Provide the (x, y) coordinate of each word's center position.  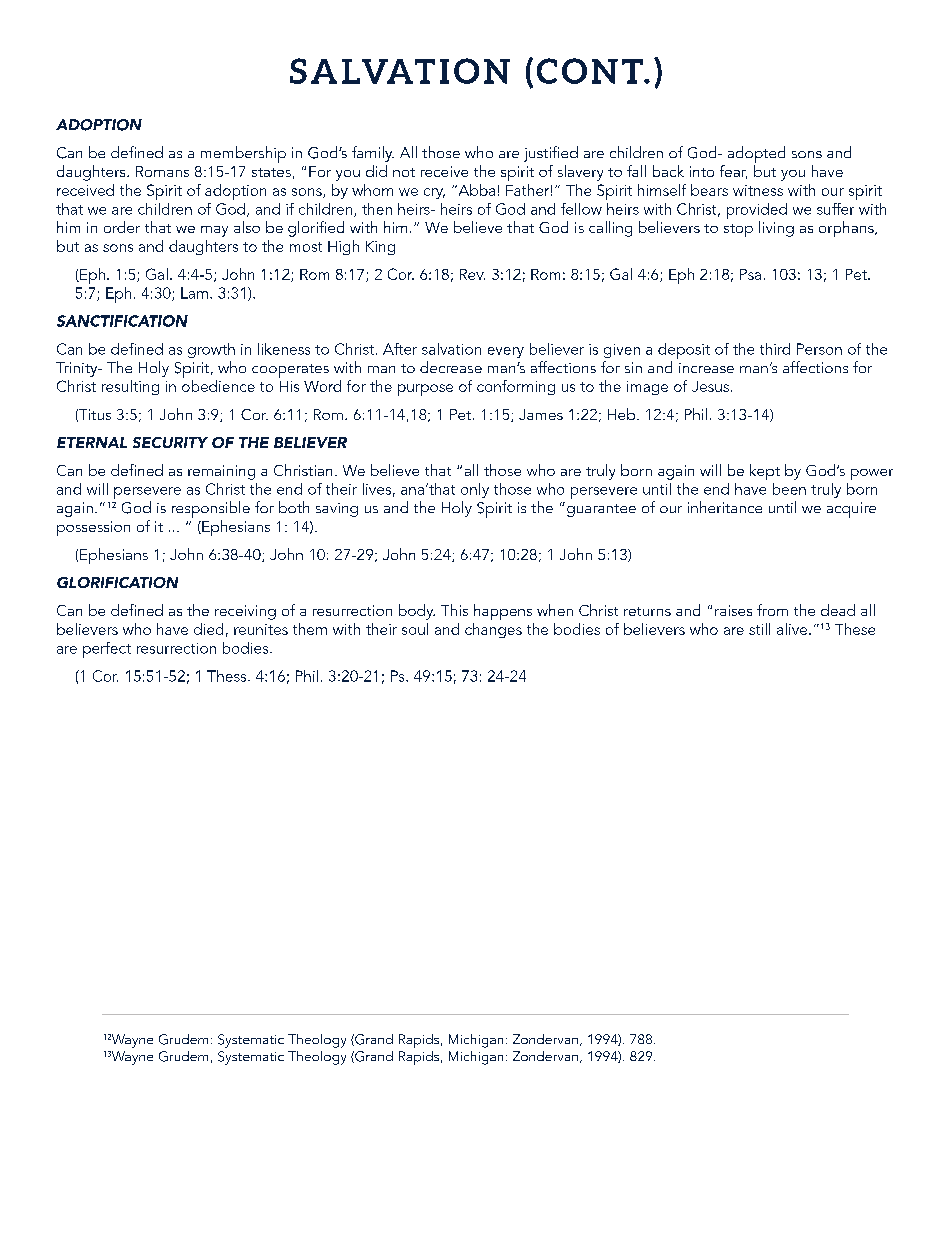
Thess (228, 676)
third (775, 349)
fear (733, 172)
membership (243, 154)
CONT (591, 71)
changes (493, 630)
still (759, 629)
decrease (451, 367)
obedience (218, 386)
